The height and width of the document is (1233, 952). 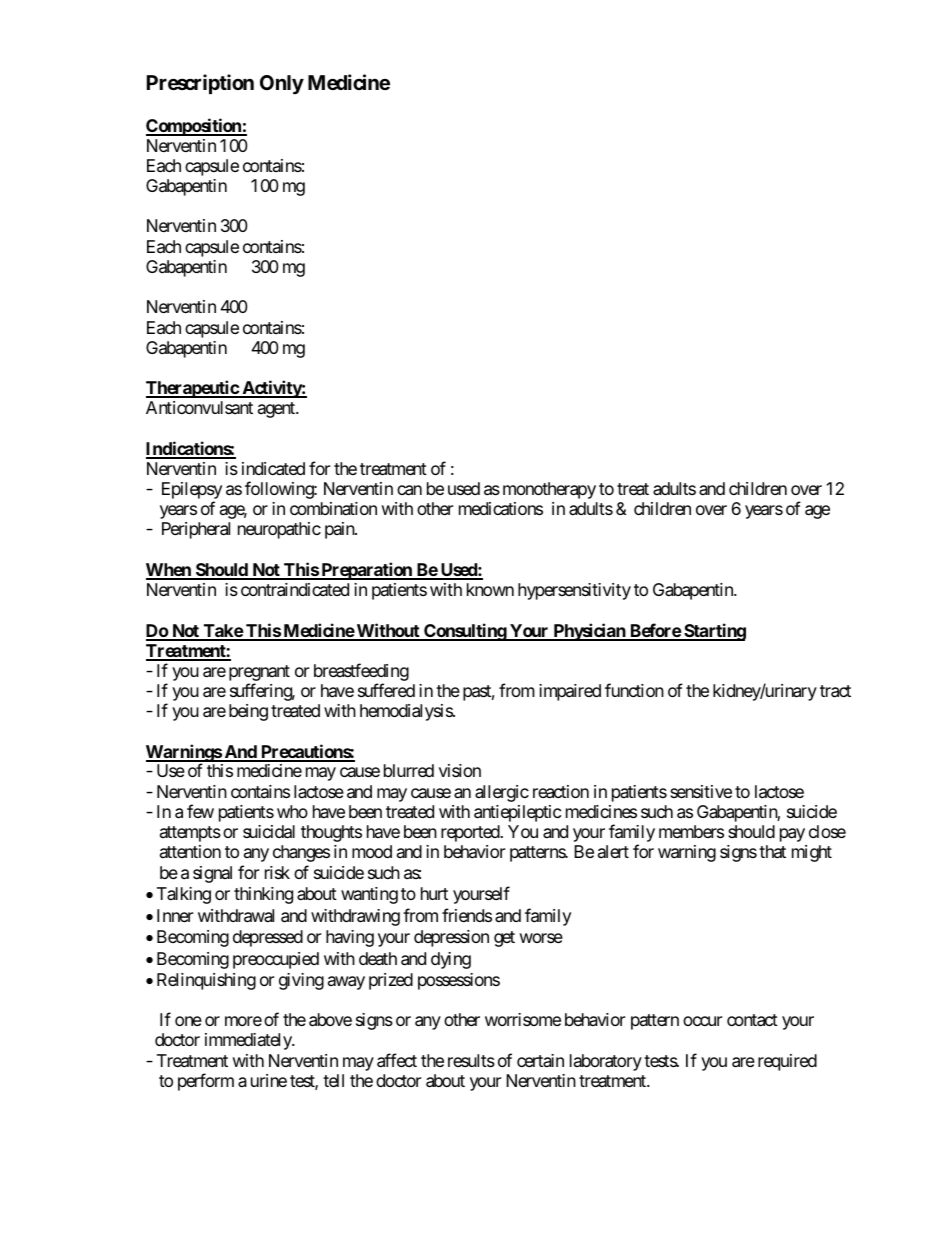 What do you see at coordinates (249, 1041) in the document?
I see `immediately` at bounding box center [249, 1041].
